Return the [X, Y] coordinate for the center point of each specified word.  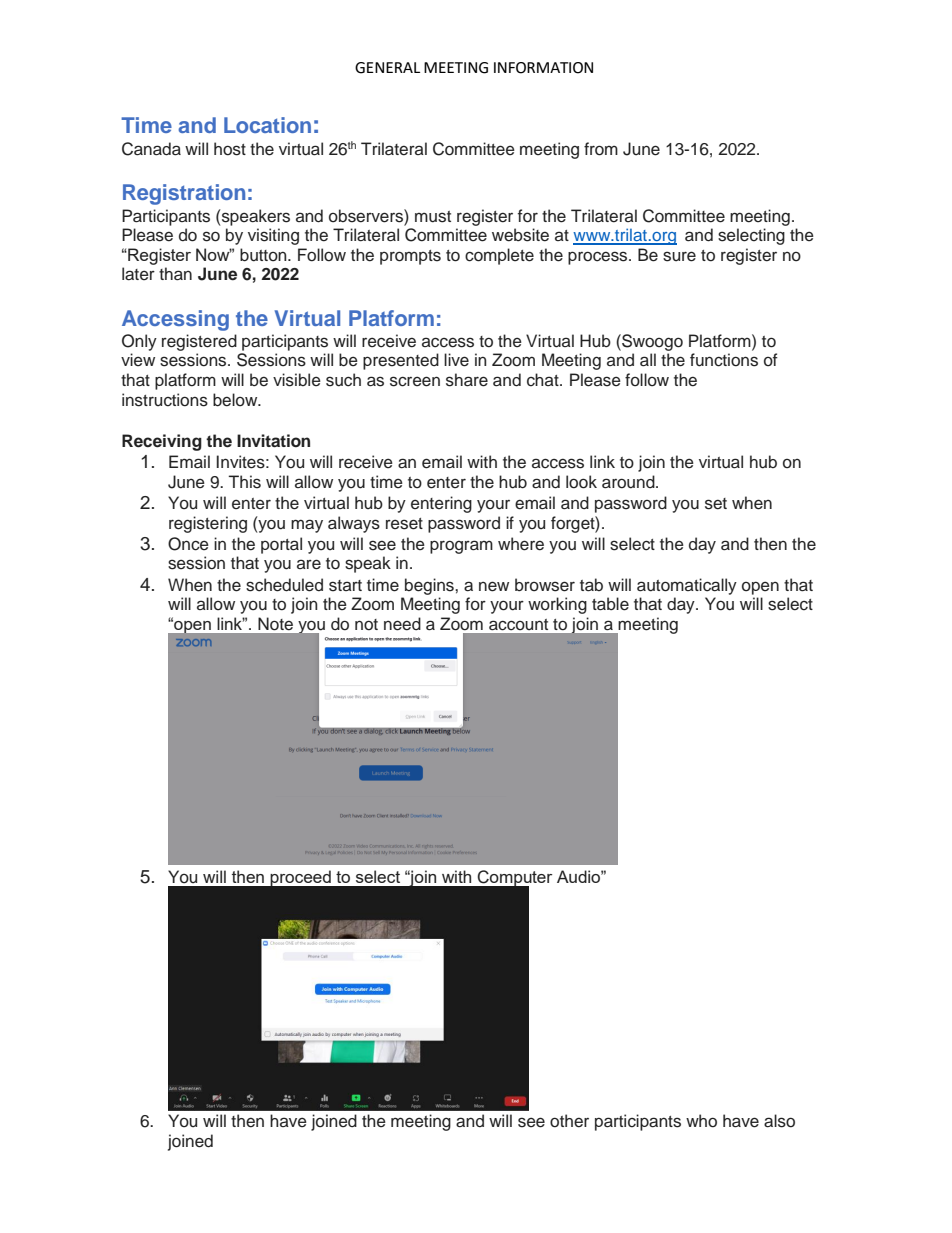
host [230, 149]
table [610, 604]
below [236, 400]
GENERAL [387, 68]
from [601, 149]
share [467, 380]
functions [724, 360]
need [402, 624]
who [701, 1121]
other [569, 1121]
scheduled [284, 585]
